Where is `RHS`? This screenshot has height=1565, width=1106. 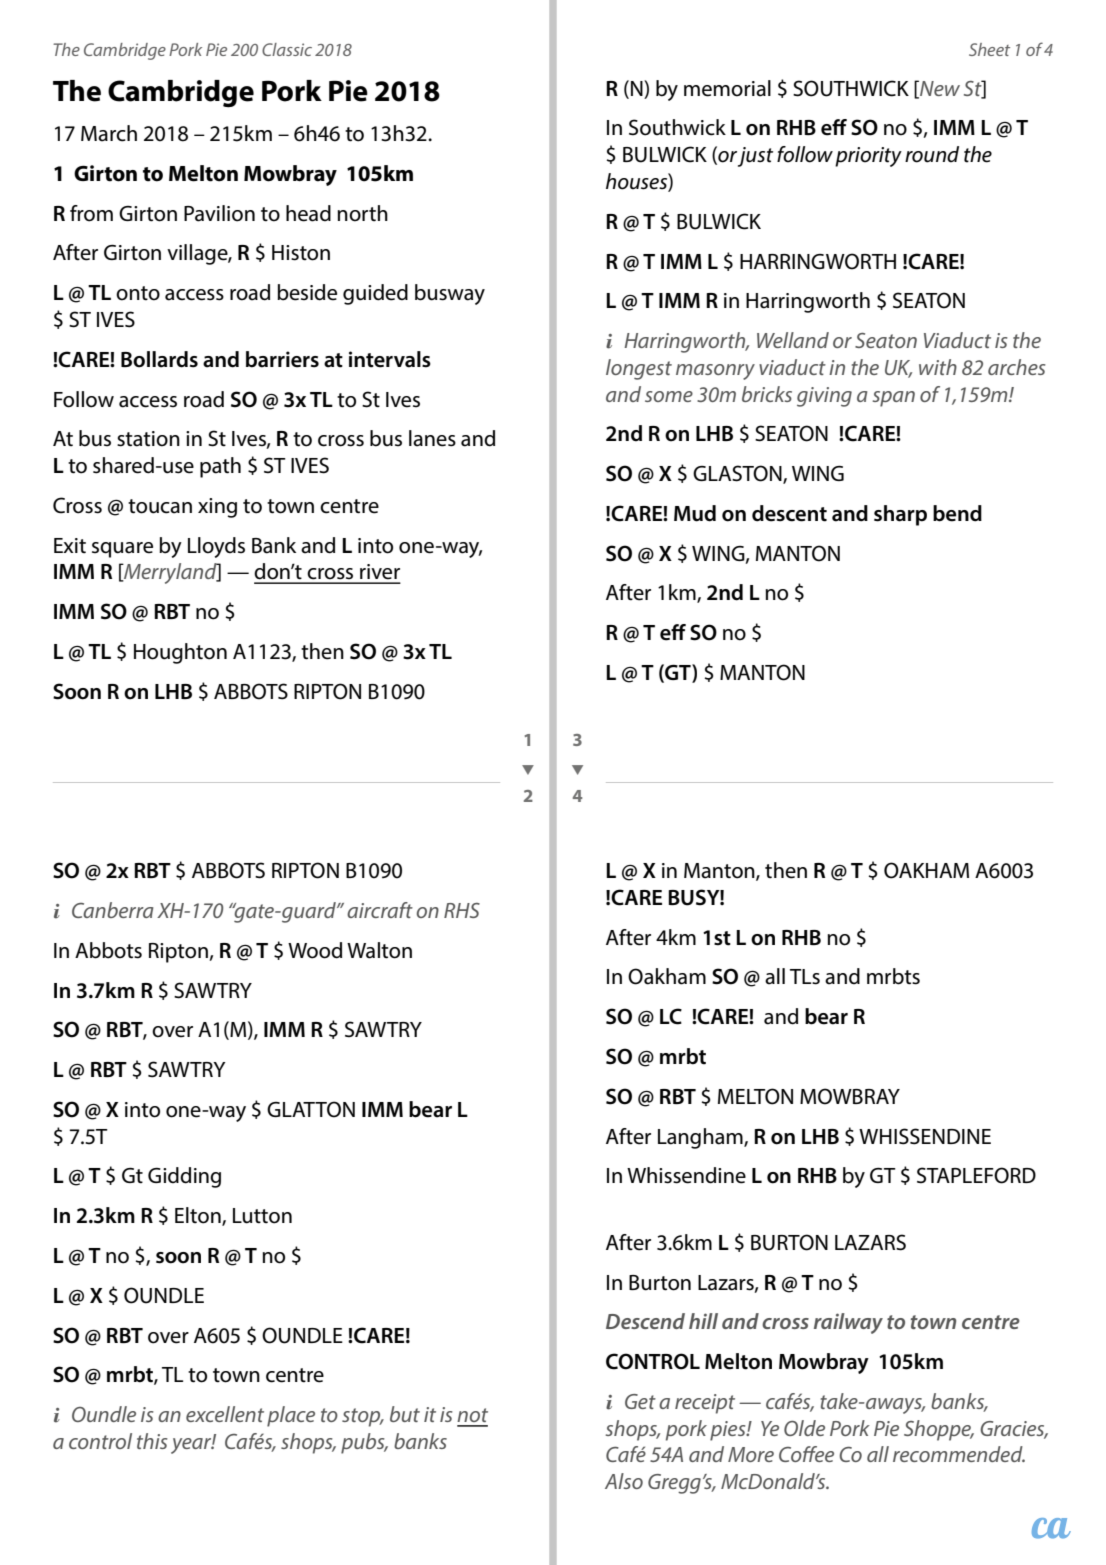
RHS is located at coordinates (462, 910).
